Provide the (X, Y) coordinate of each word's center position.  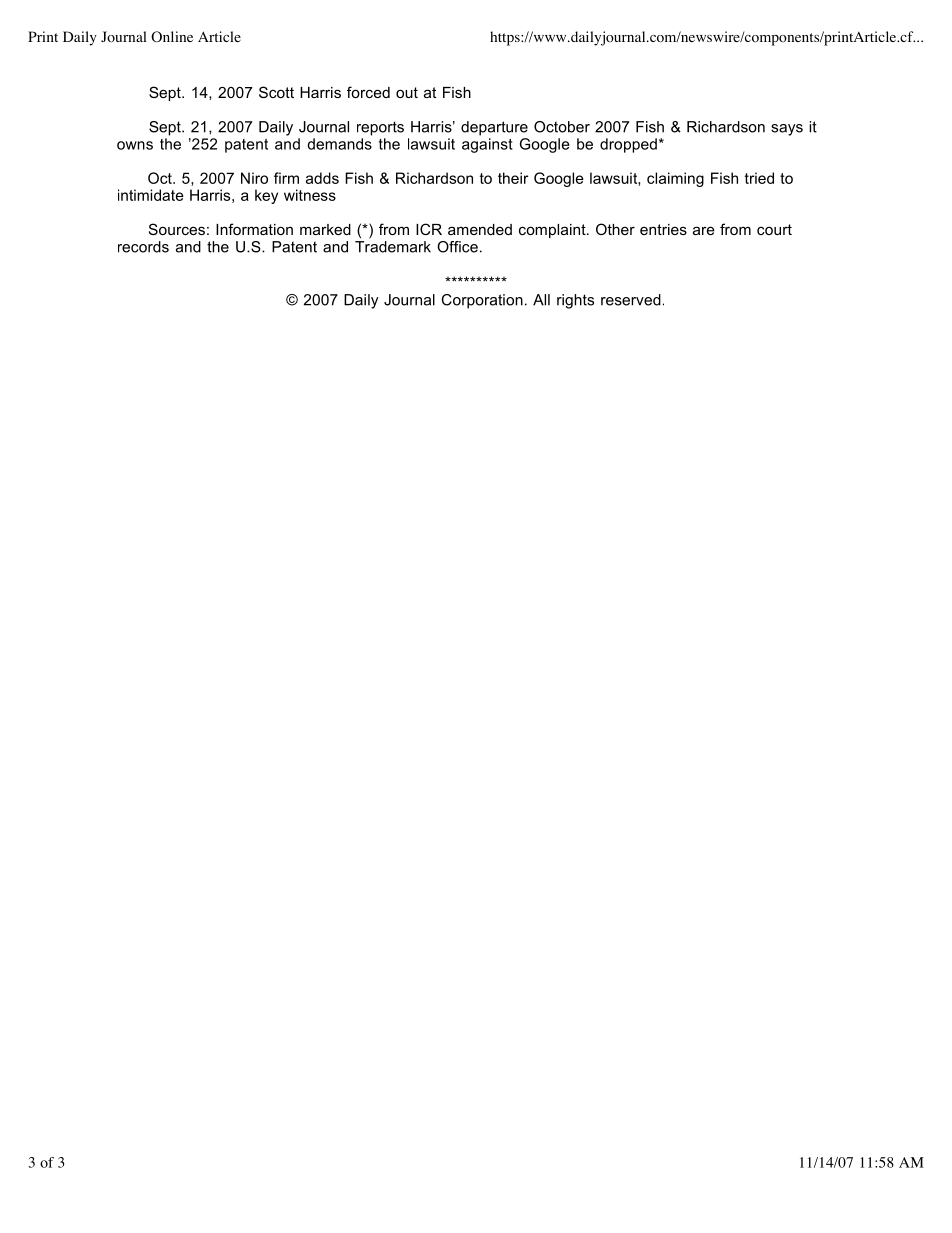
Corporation (482, 301)
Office (457, 247)
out (407, 92)
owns (135, 145)
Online (172, 36)
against (487, 145)
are (704, 230)
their (513, 178)
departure (494, 128)
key (266, 196)
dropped (628, 145)
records (143, 247)
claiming (675, 179)
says (787, 130)
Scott (276, 92)
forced (368, 92)
